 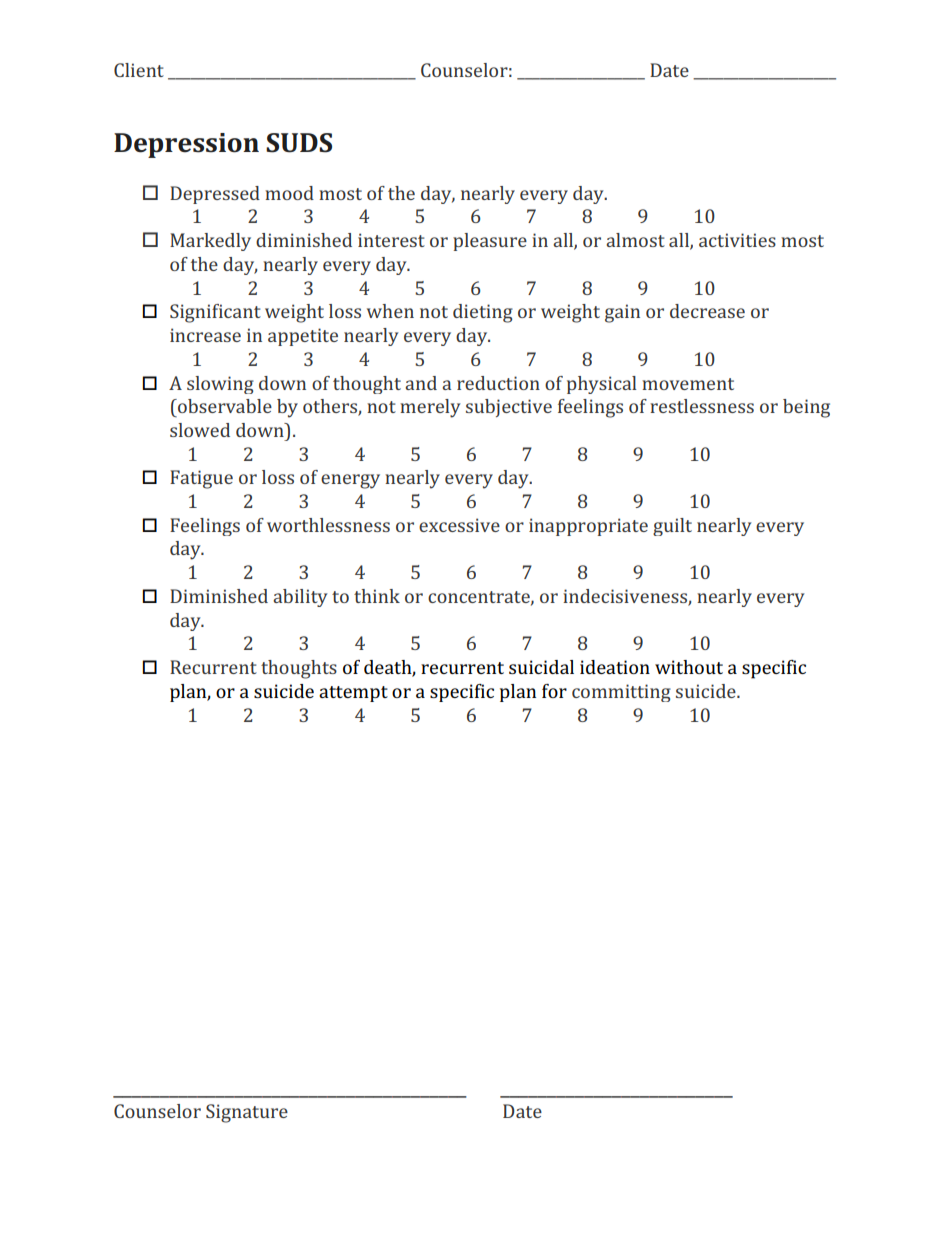 I want to click on ability, so click(x=300, y=598).
